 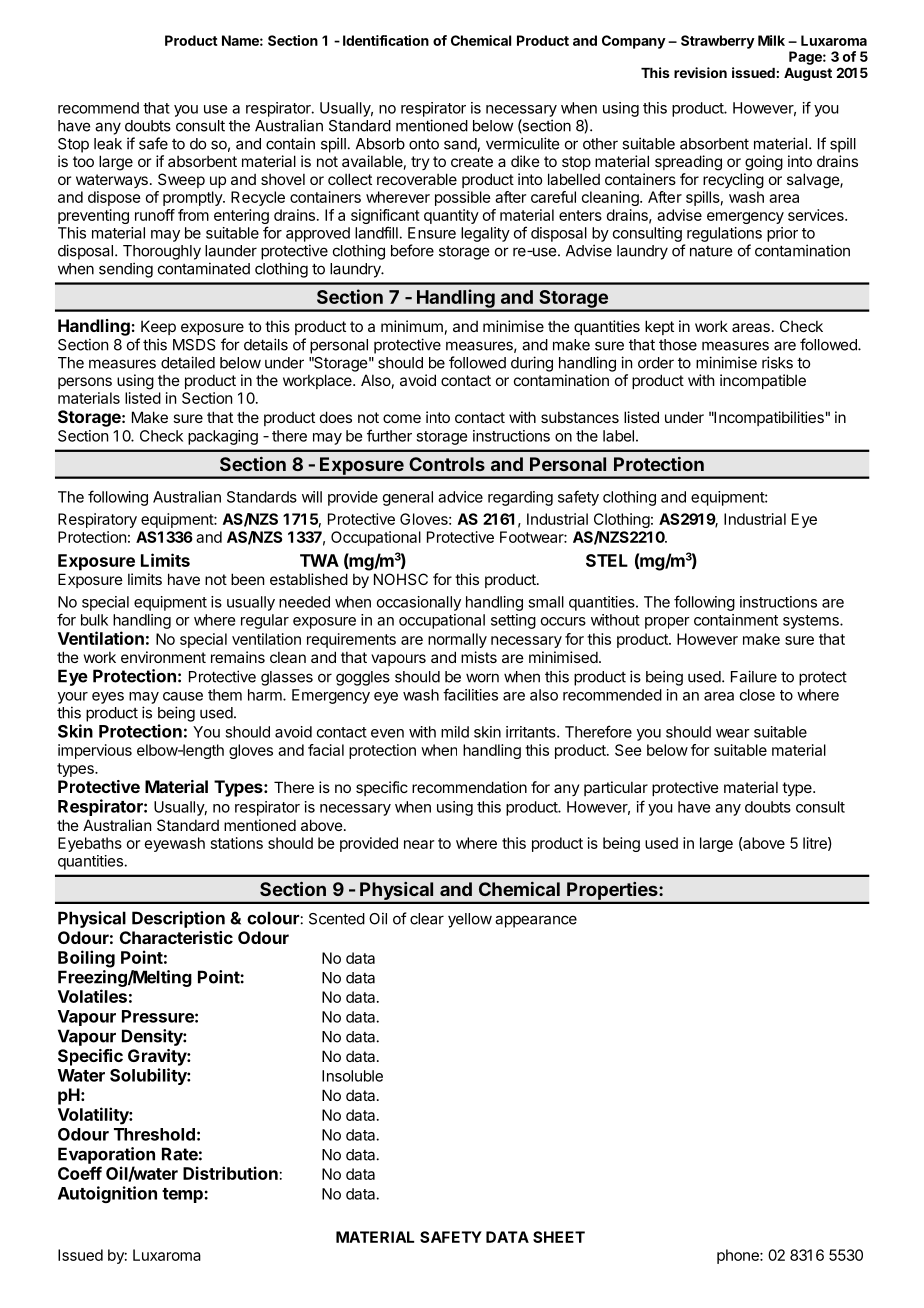 What do you see at coordinates (386, 40) in the screenshot?
I see `Identification` at bounding box center [386, 40].
